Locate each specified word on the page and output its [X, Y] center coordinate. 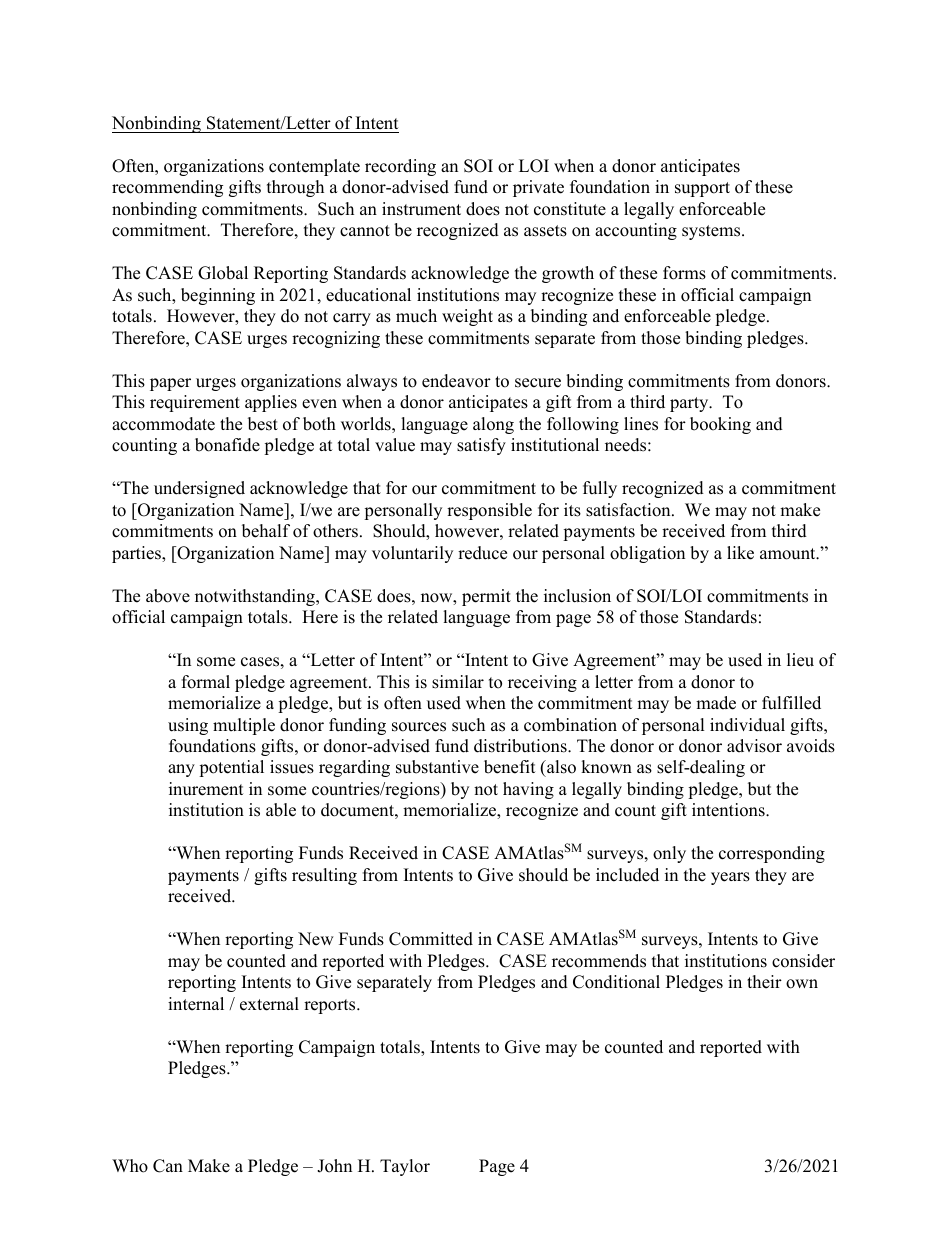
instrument [421, 209]
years [730, 878]
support [702, 189]
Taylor [405, 1167]
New [316, 939]
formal [206, 682]
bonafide [227, 445]
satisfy [481, 446]
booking [720, 425]
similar [458, 682]
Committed [431, 939]
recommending [167, 188]
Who [130, 1166]
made [716, 703]
